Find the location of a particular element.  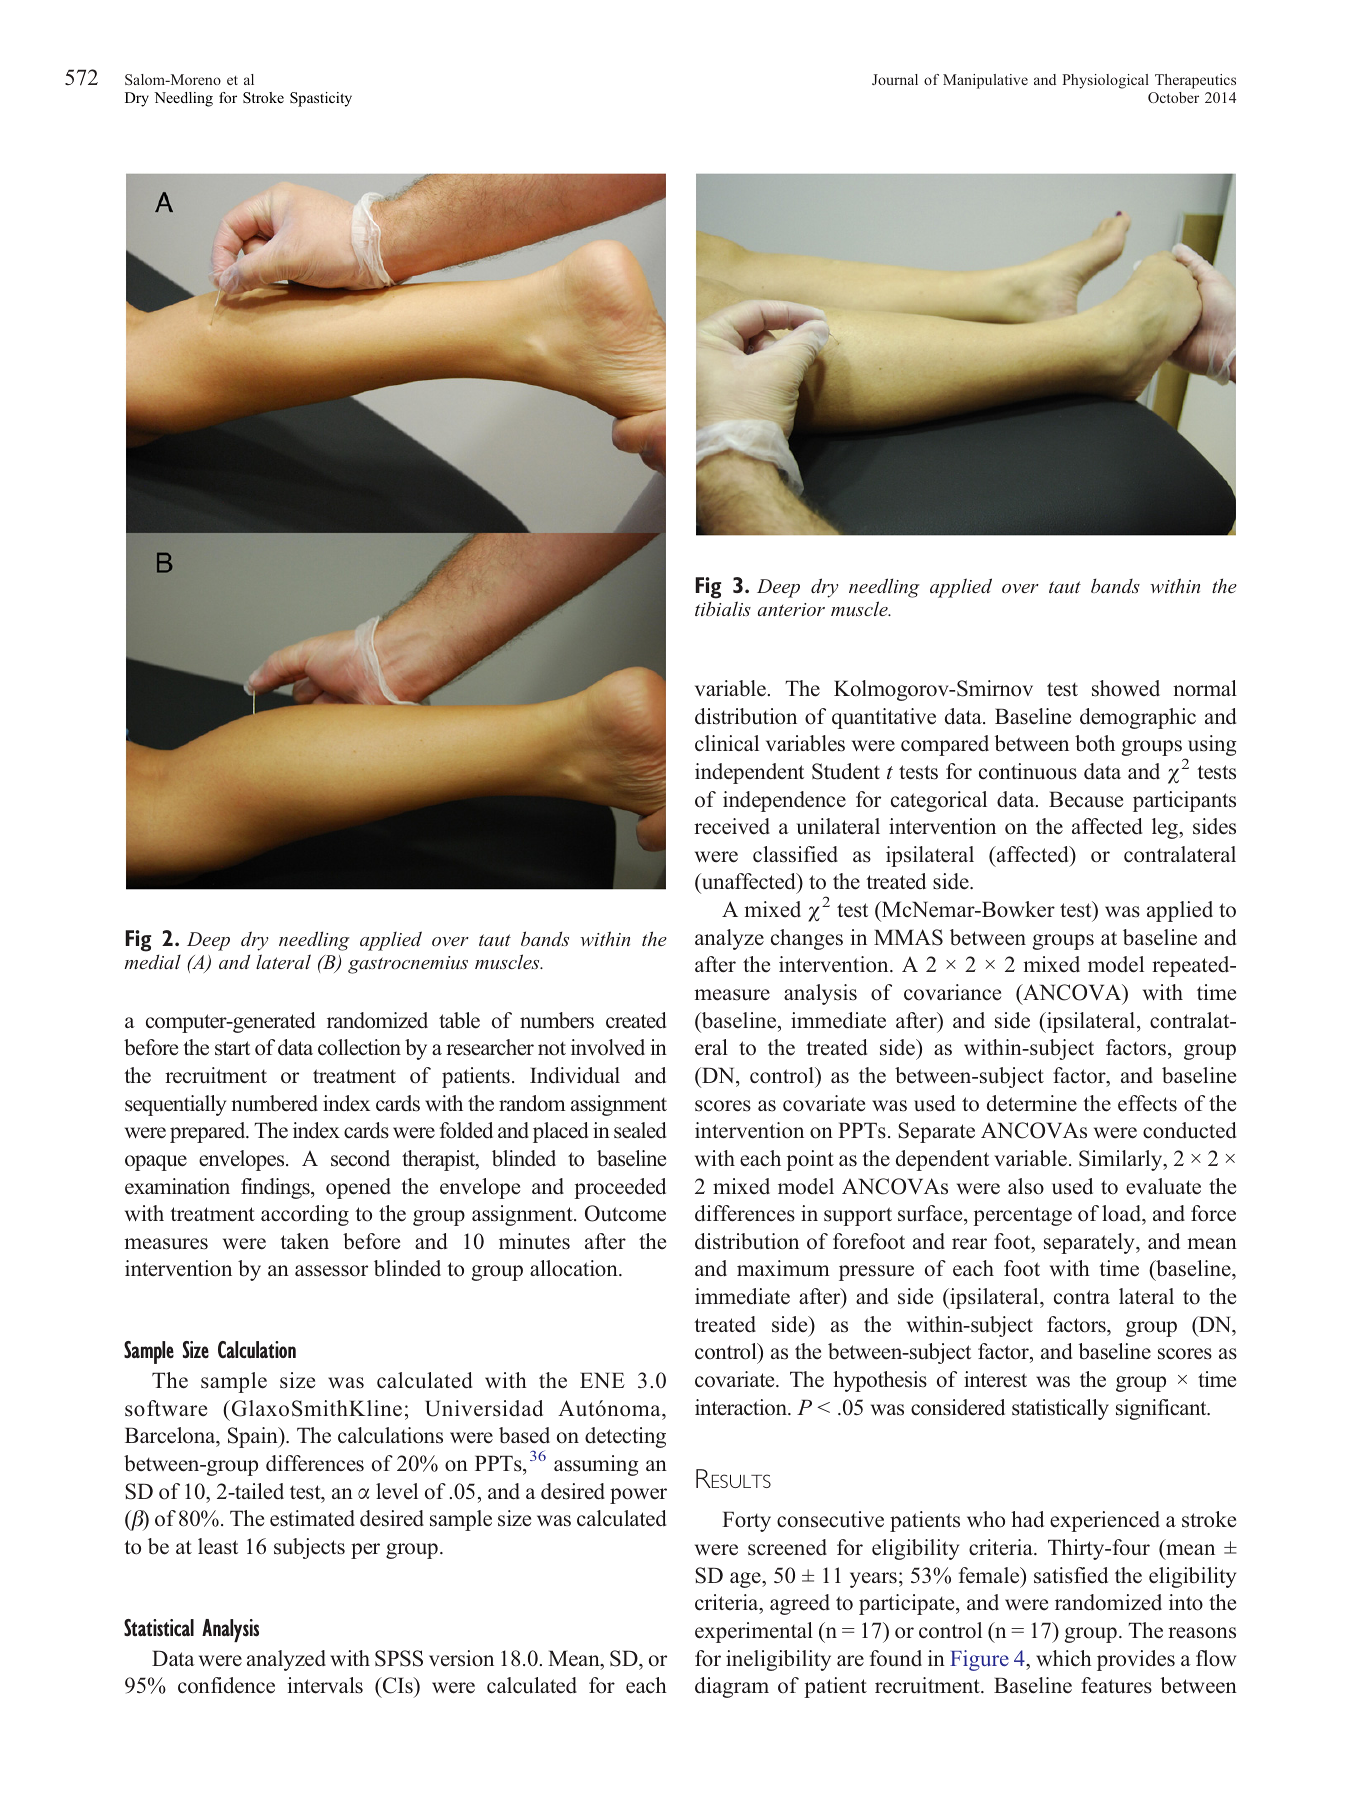

Journal is located at coordinates (895, 79).
